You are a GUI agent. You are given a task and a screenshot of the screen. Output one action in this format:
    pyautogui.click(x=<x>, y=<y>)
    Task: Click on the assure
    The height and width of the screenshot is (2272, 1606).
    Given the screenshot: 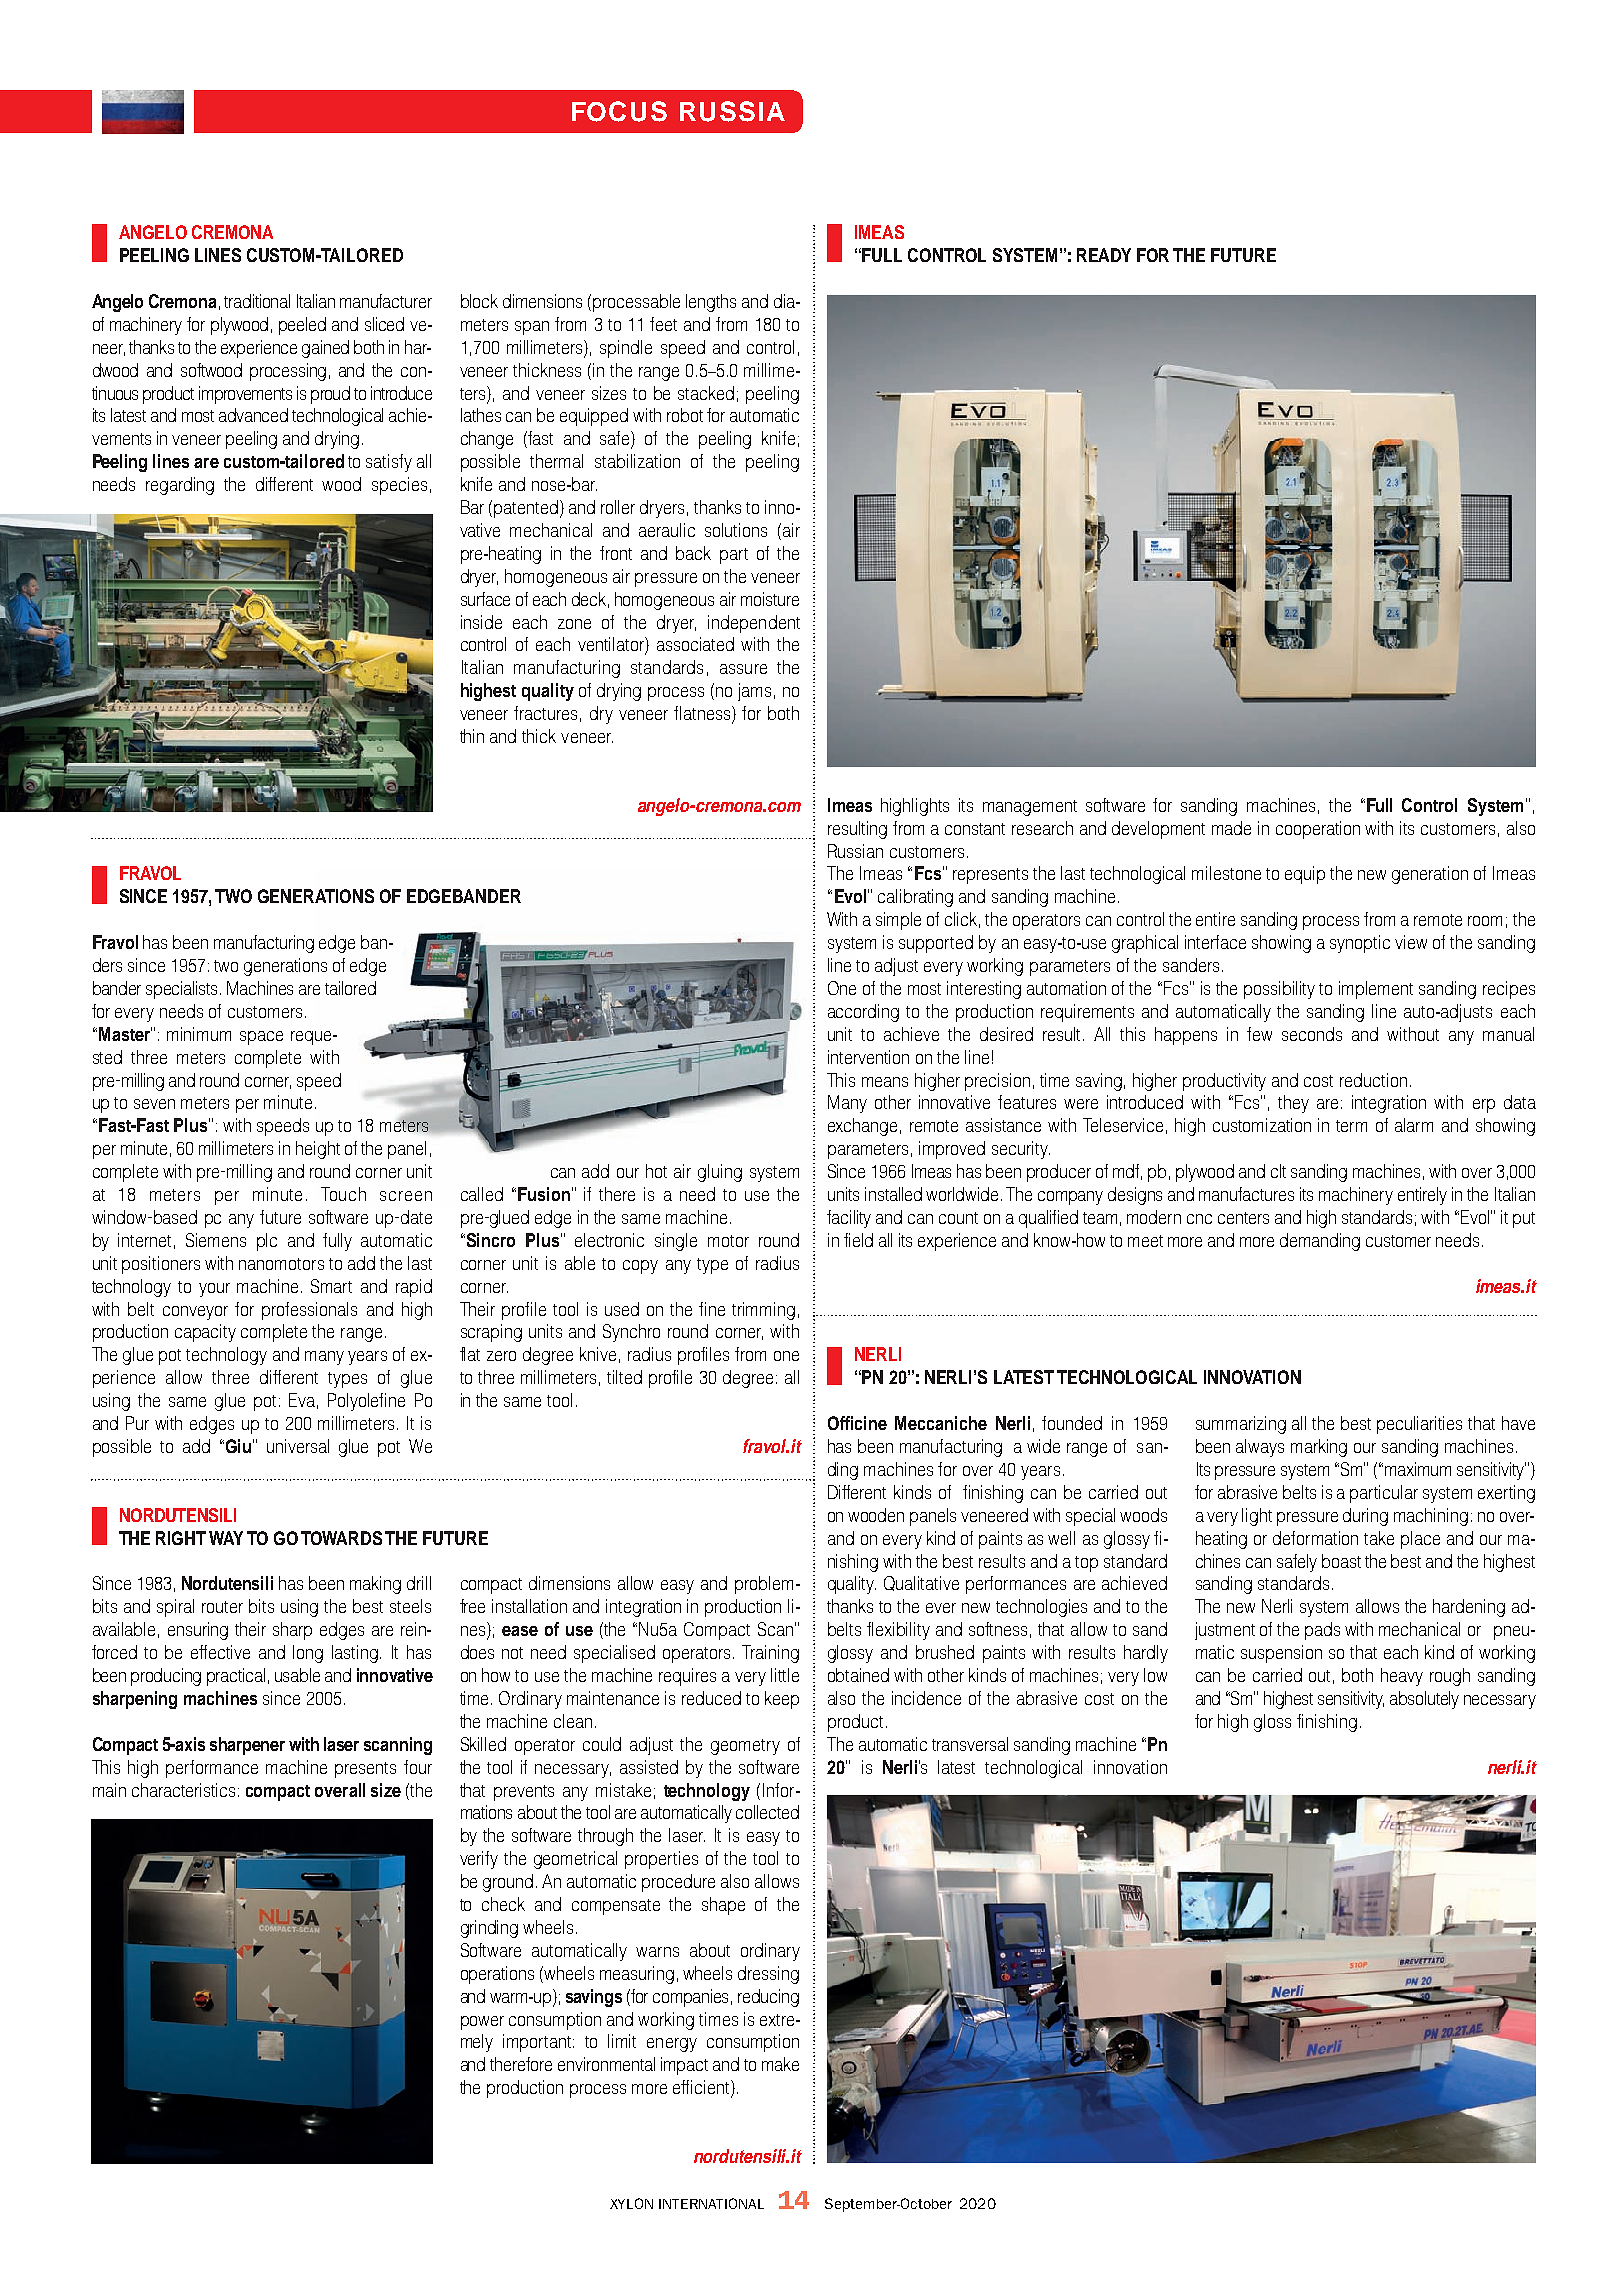 What is the action you would take?
    pyautogui.click(x=743, y=669)
